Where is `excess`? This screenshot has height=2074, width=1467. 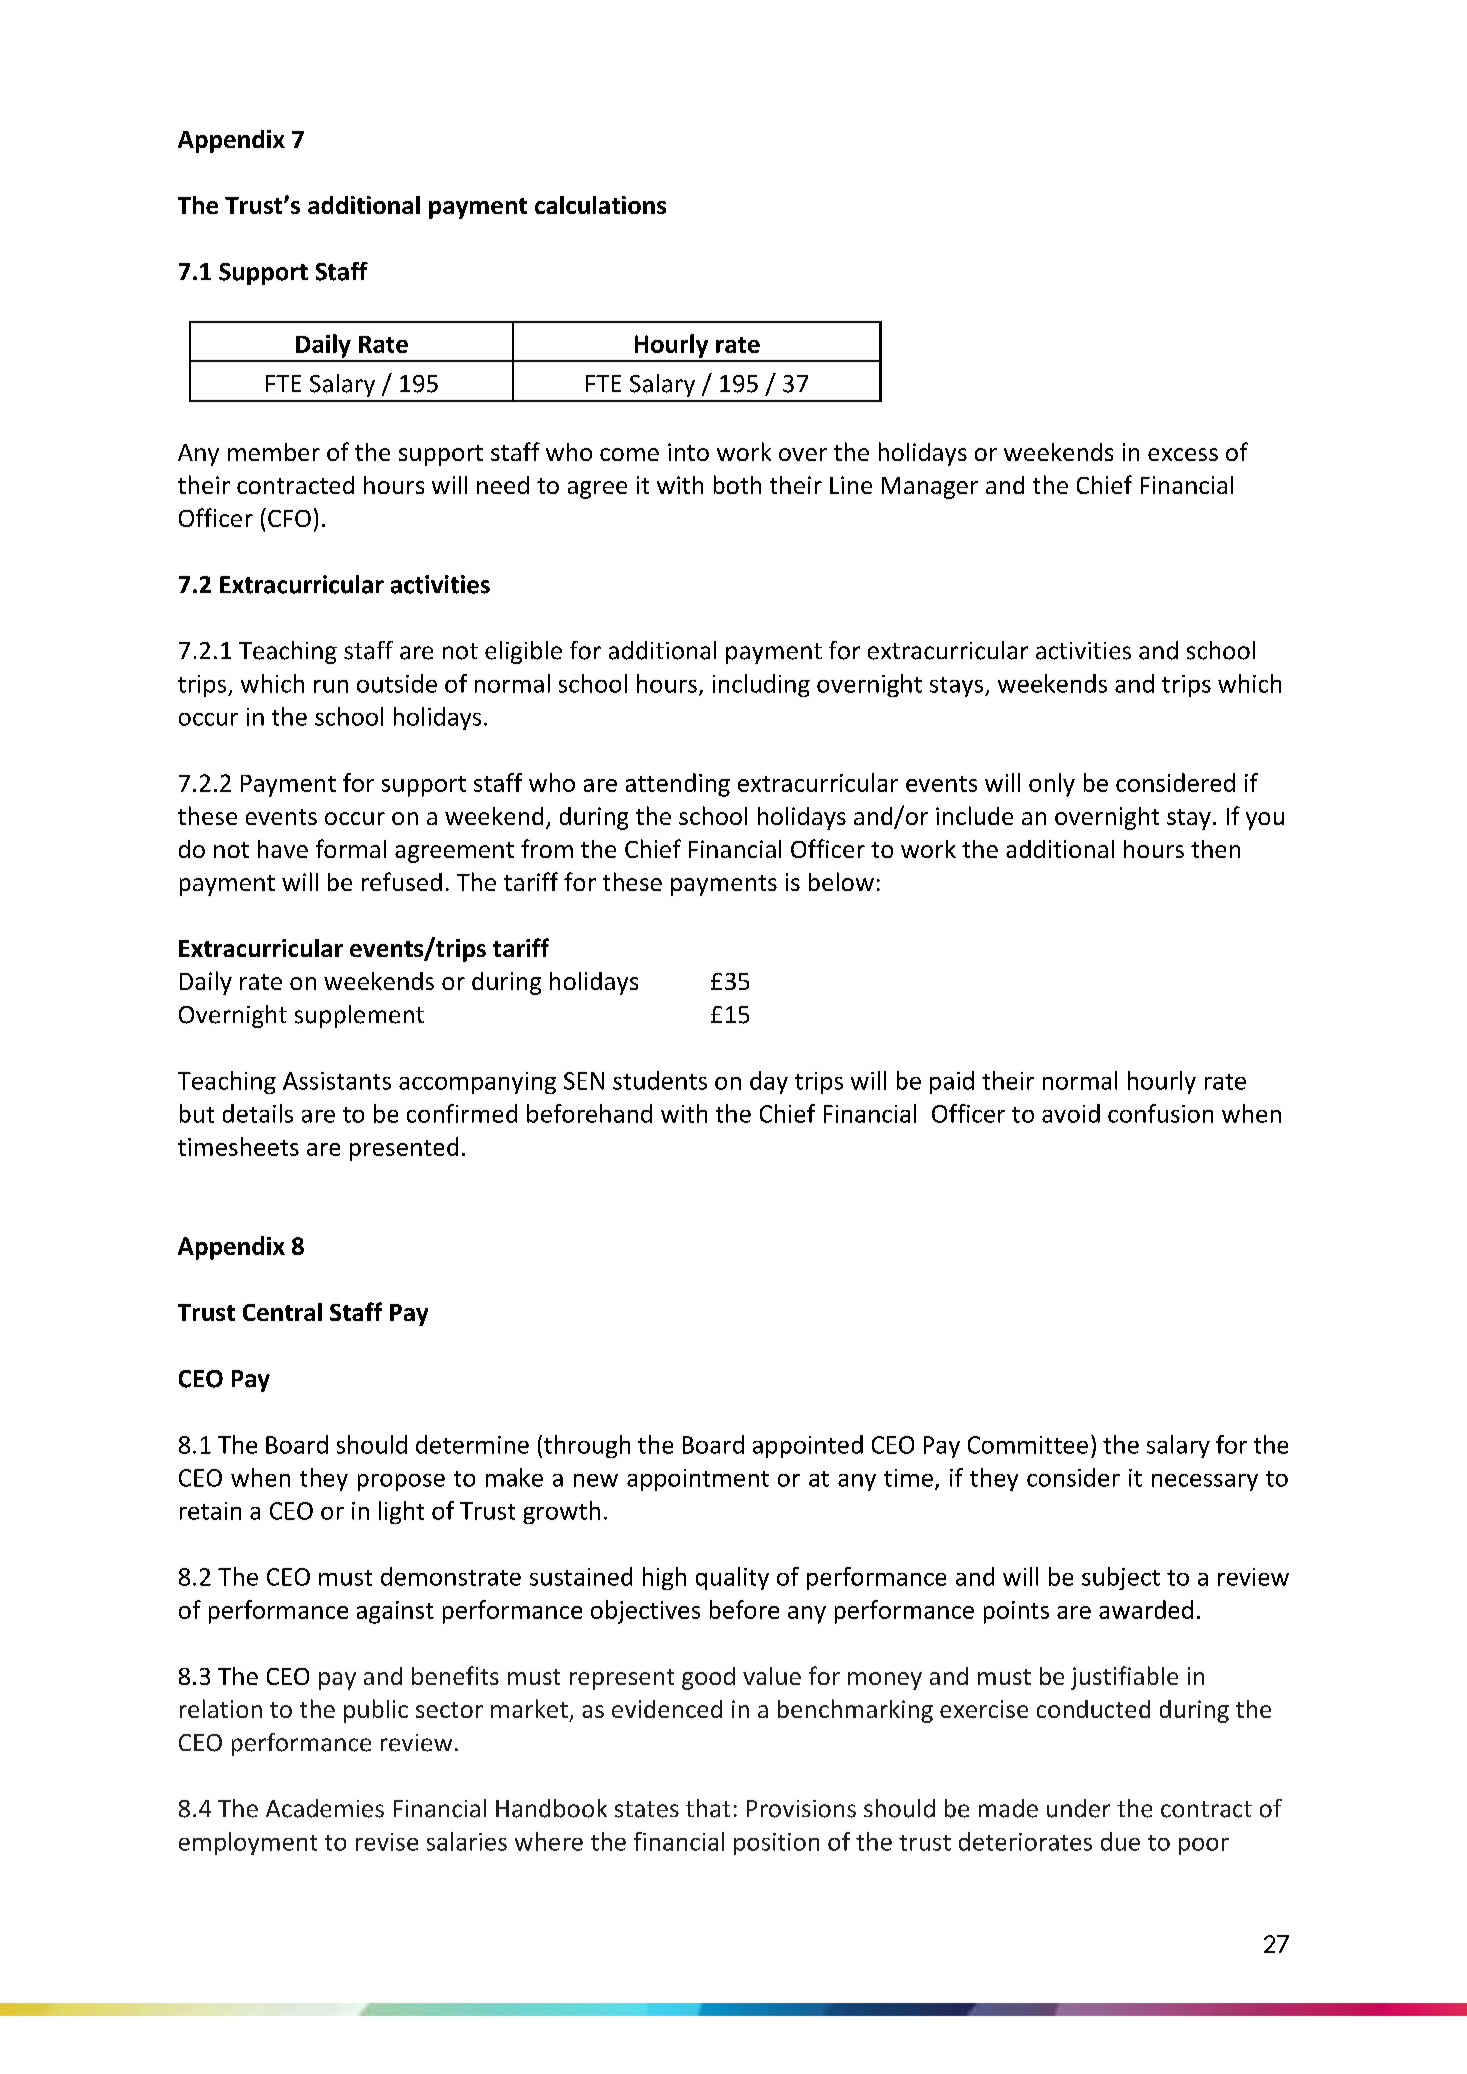 excess is located at coordinates (1183, 454).
